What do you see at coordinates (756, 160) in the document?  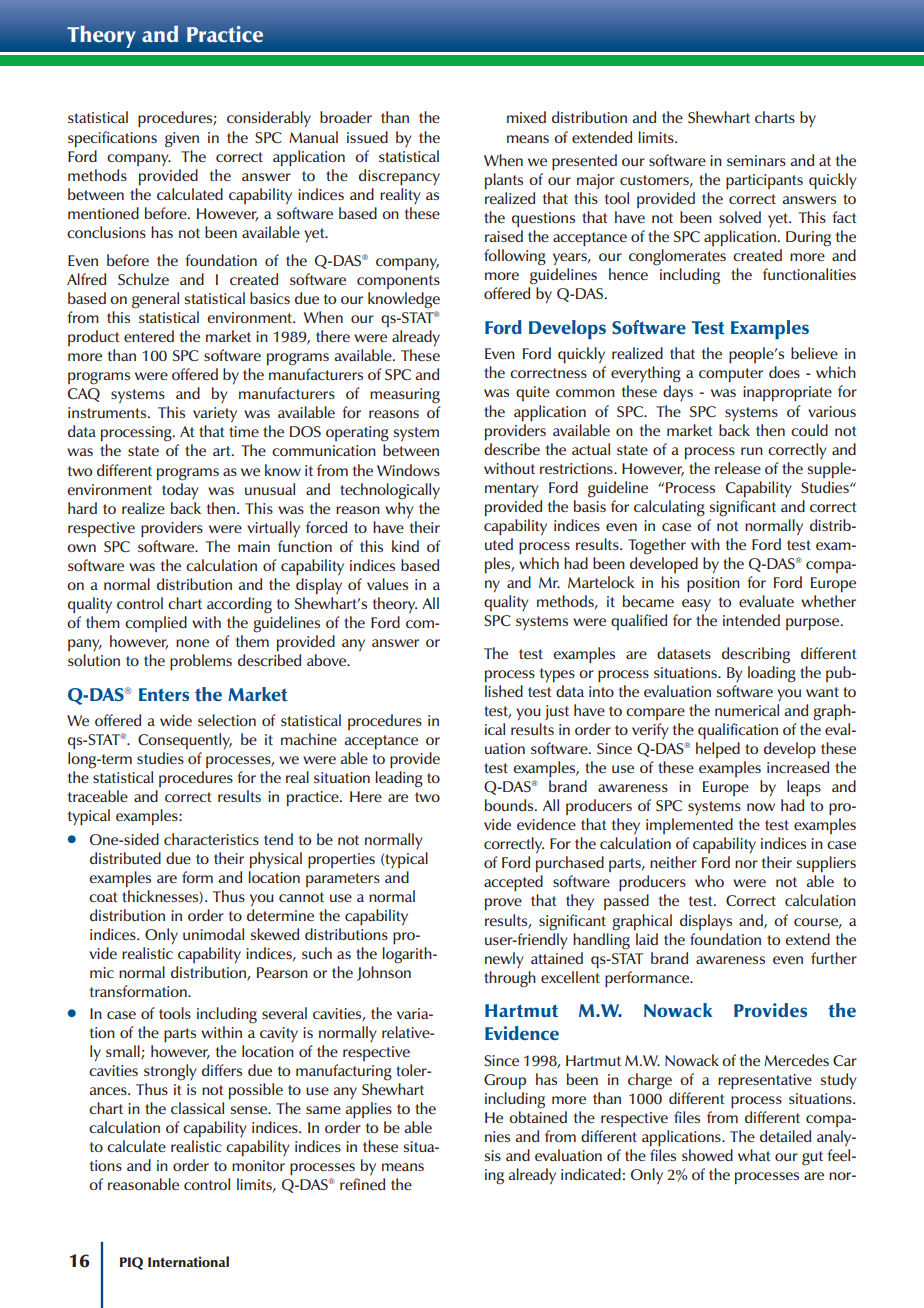 I see `seminars` at bounding box center [756, 160].
